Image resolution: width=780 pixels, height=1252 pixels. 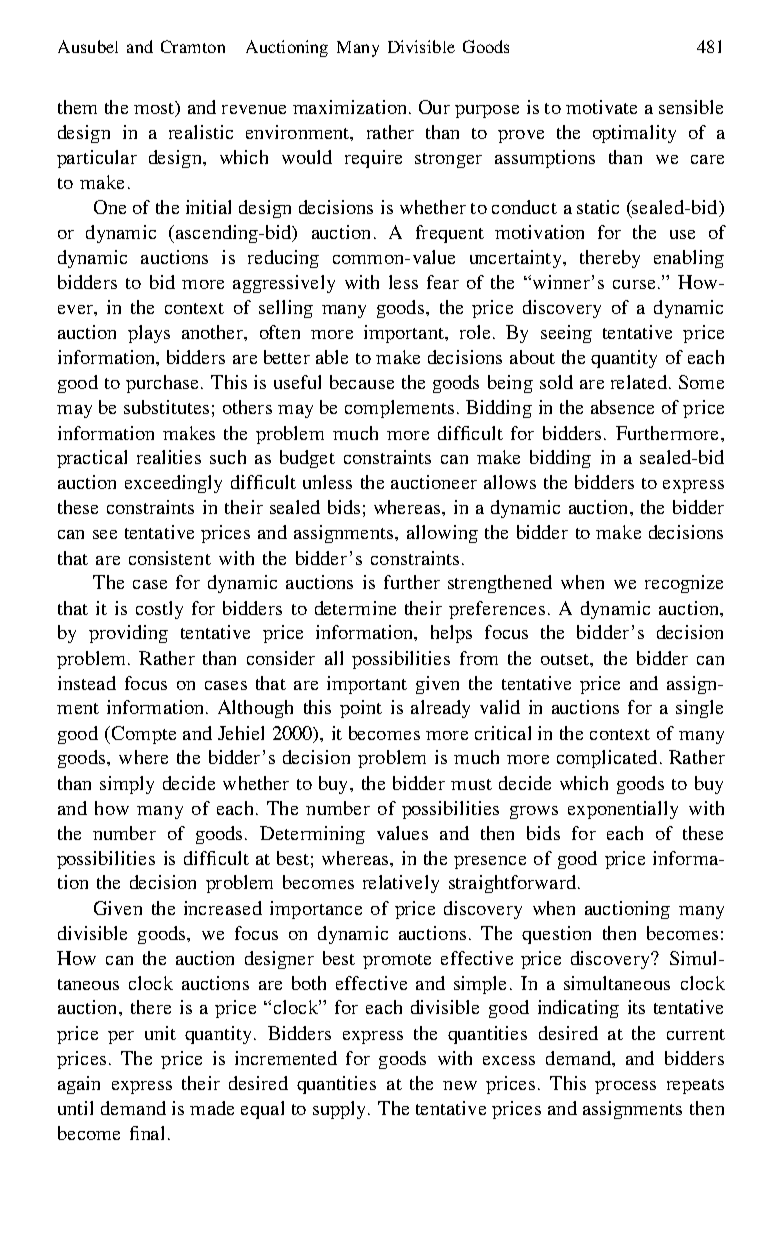 What do you see at coordinates (362, 382) in the page?
I see `because` at bounding box center [362, 382].
